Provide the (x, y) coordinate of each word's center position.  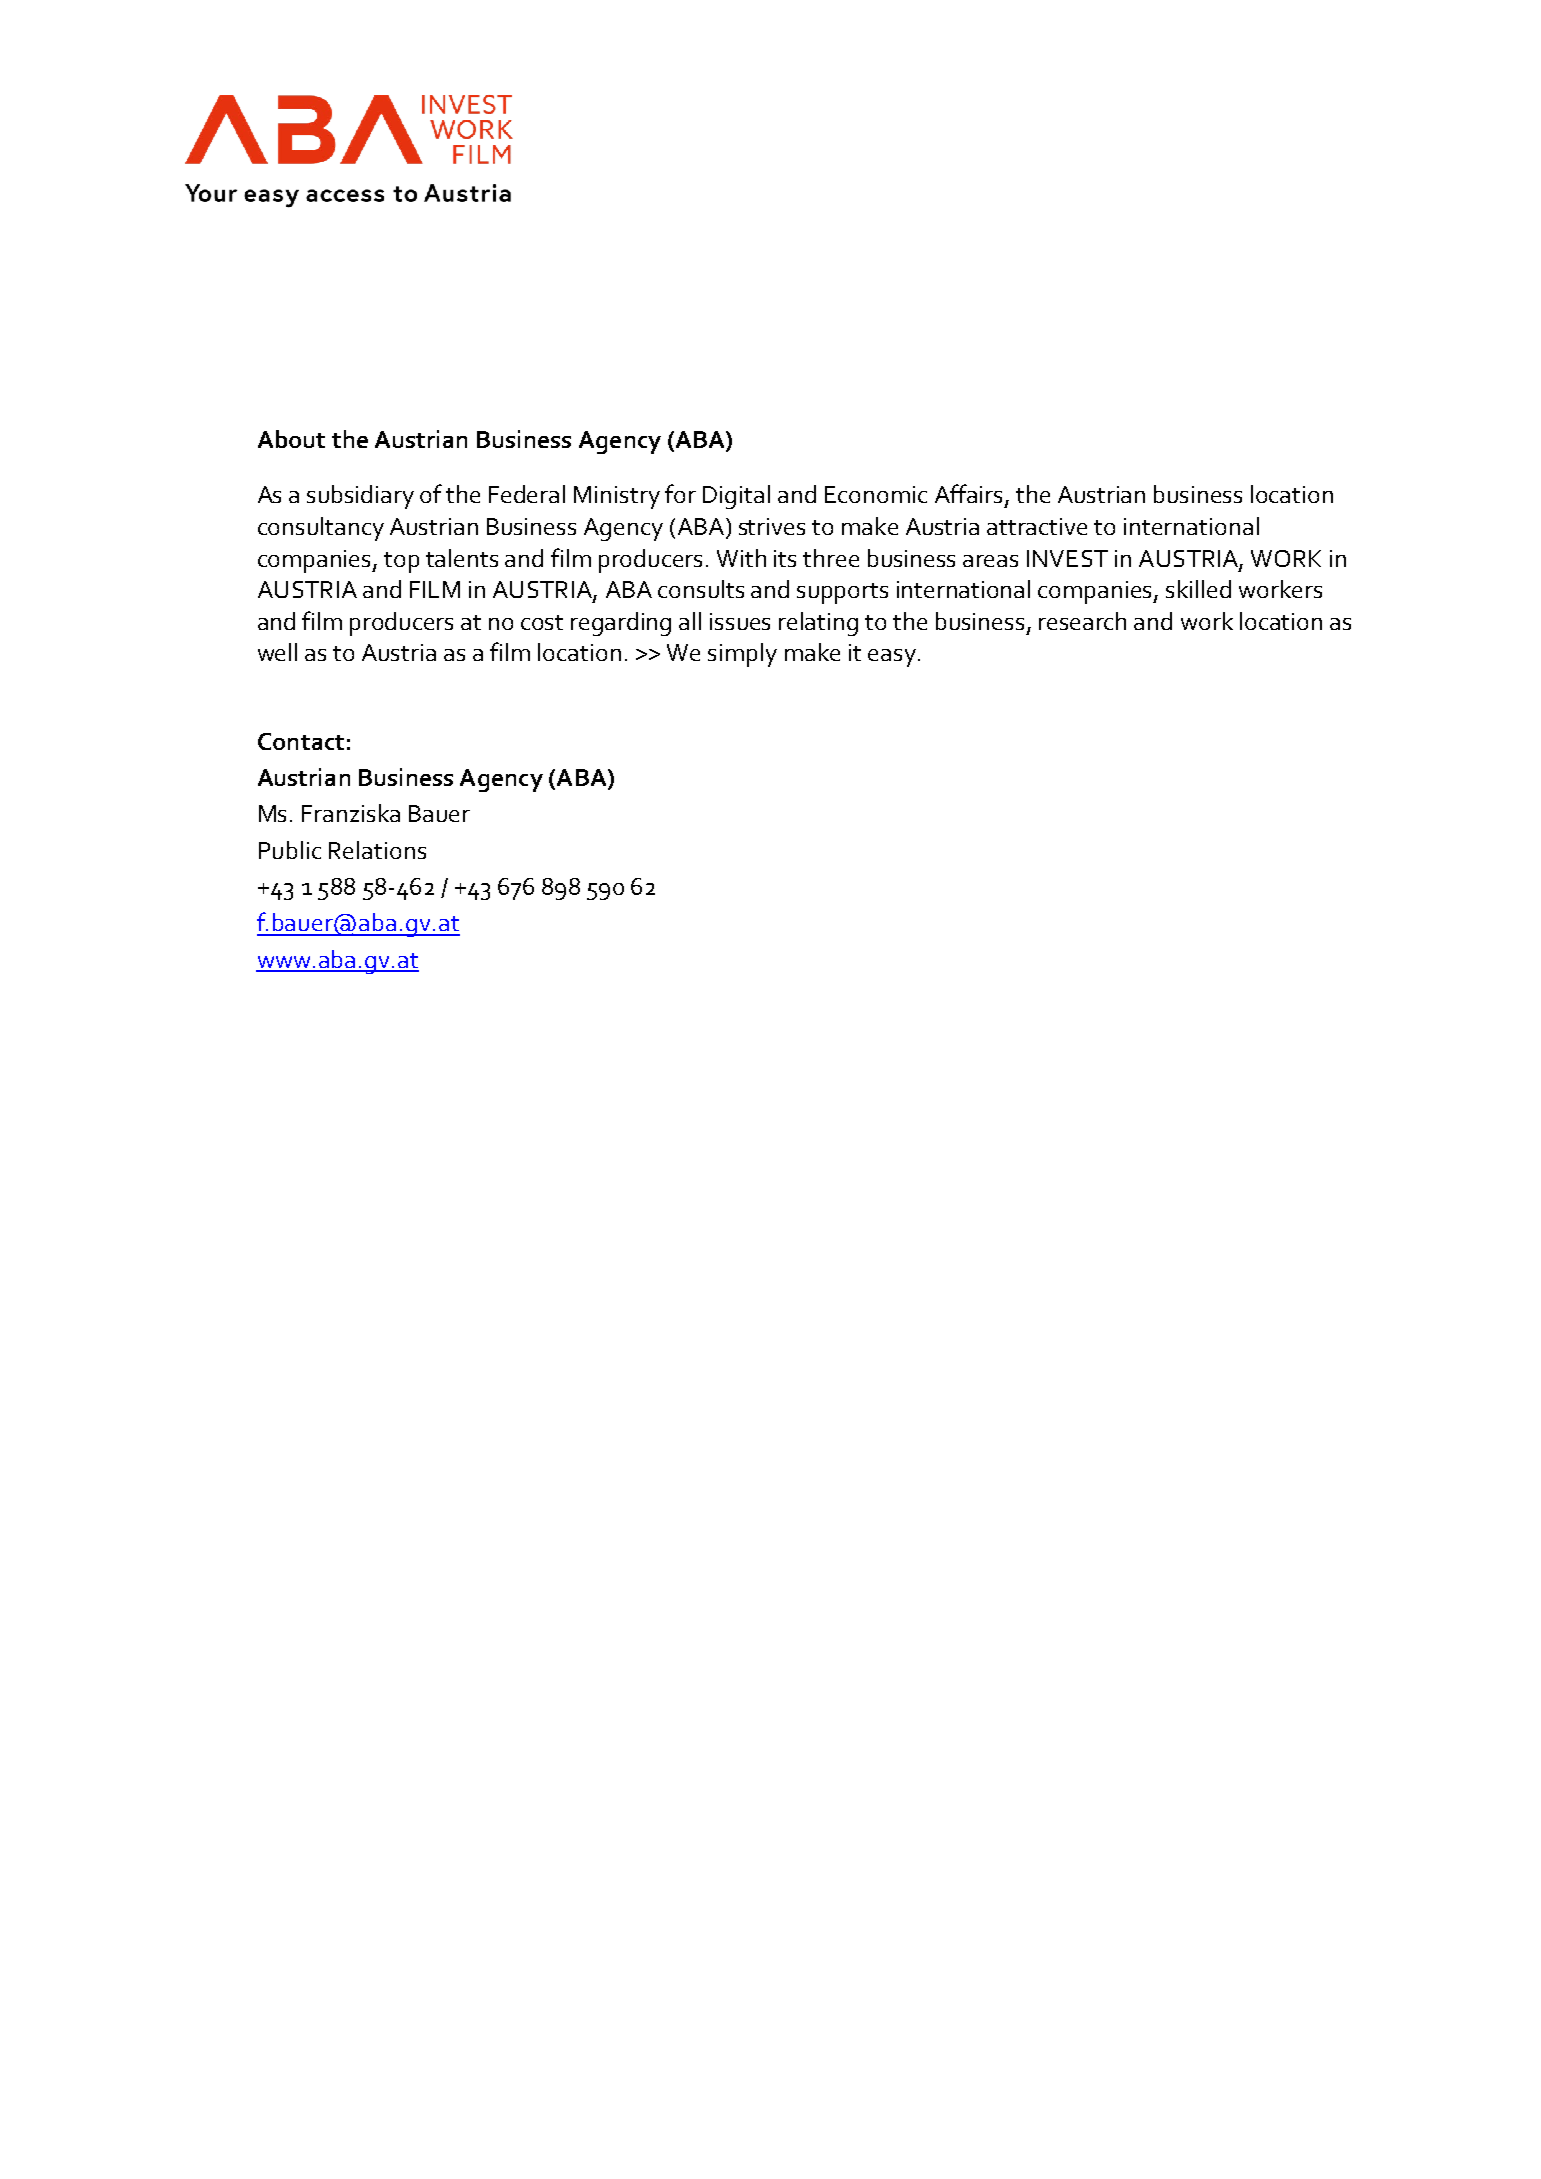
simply (742, 655)
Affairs (970, 495)
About (291, 439)
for (680, 493)
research (1082, 621)
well (277, 652)
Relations (377, 850)
